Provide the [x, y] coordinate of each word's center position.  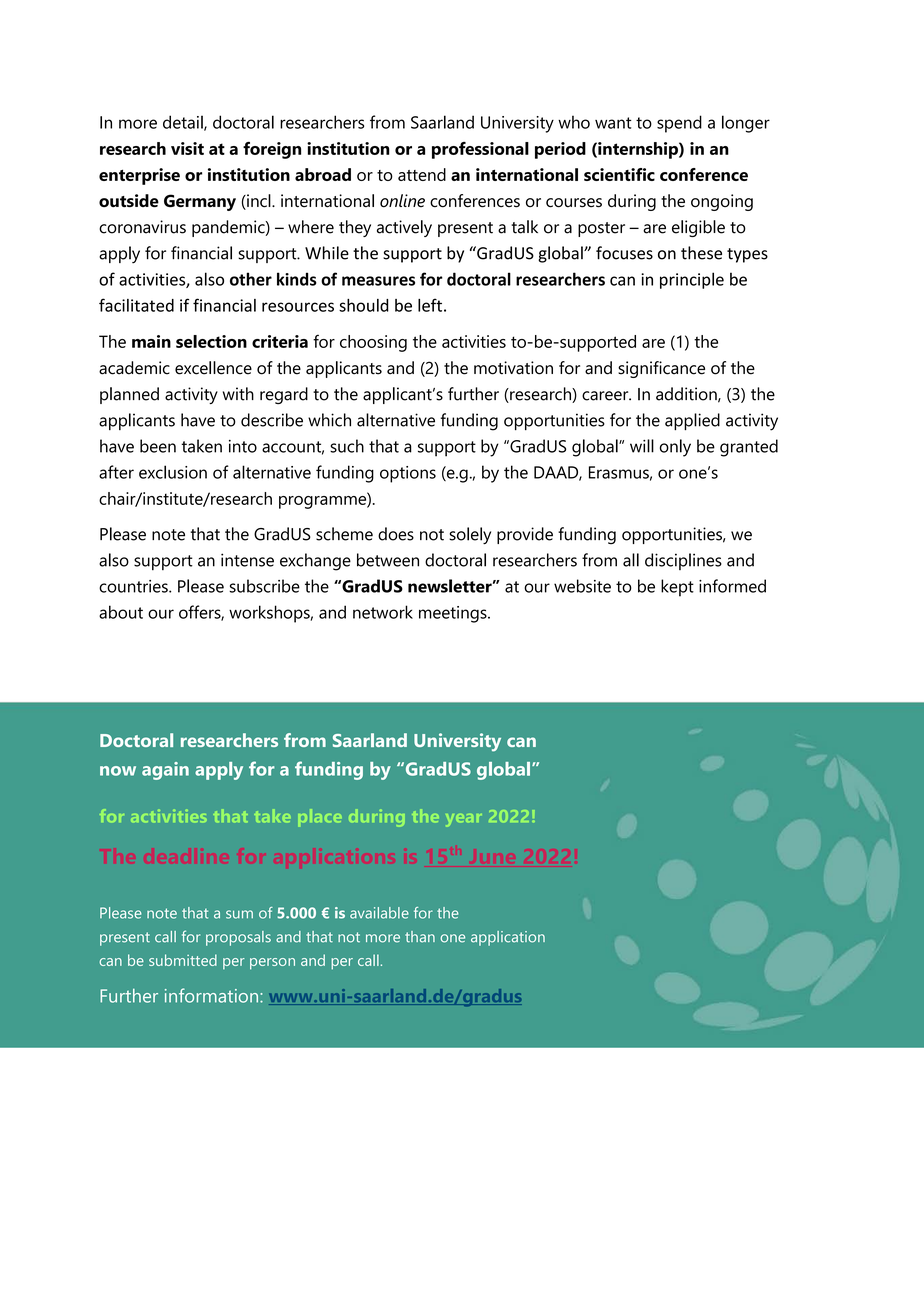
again [165, 771]
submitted [183, 960]
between [388, 560]
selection [211, 341]
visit [187, 148]
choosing [373, 343]
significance [661, 369]
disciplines [683, 561]
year [464, 820]
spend [679, 124]
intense [247, 560]
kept [677, 588]
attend [422, 174]
